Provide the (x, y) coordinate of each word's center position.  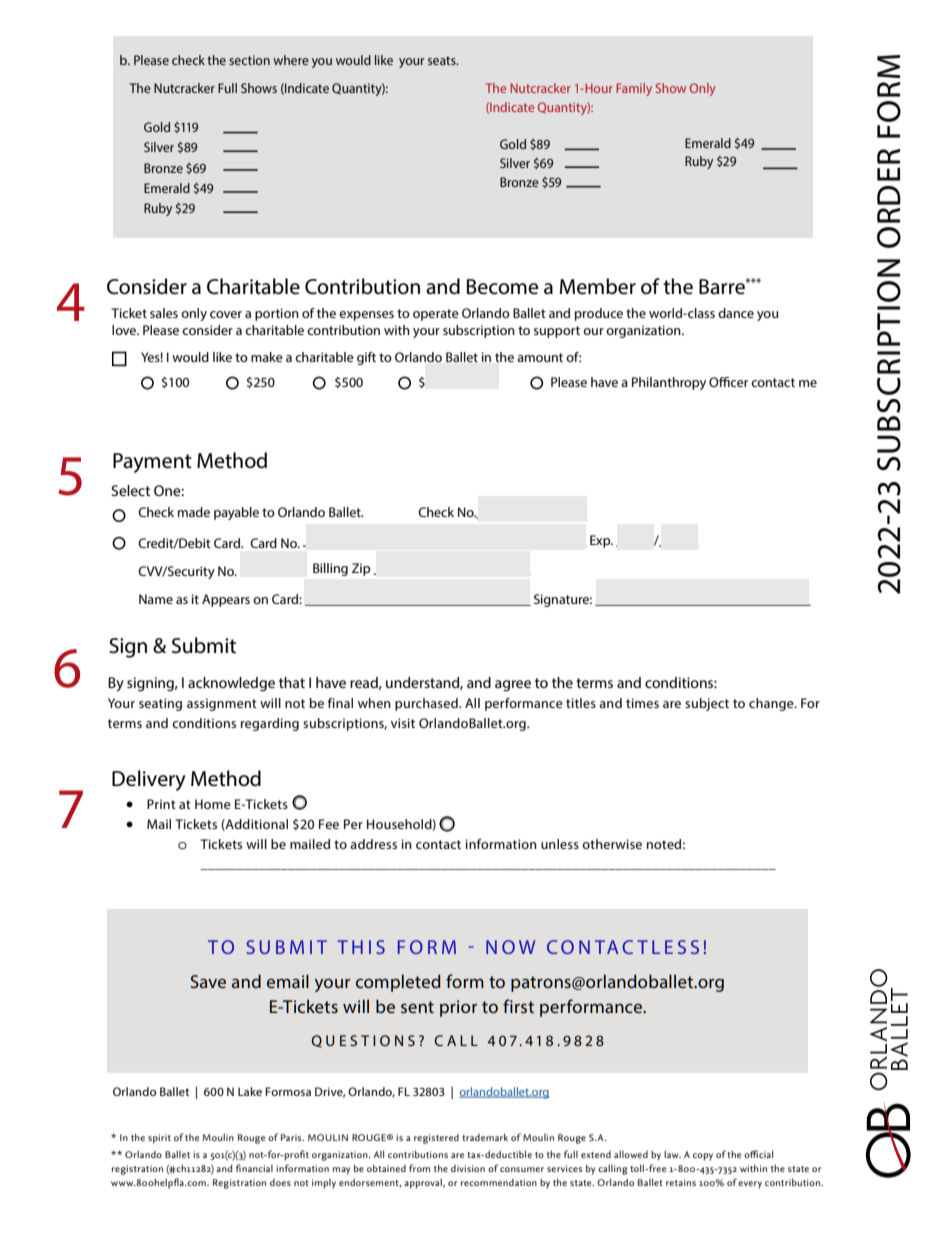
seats (443, 60)
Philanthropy (669, 383)
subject (707, 704)
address (373, 844)
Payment (152, 463)
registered (436, 1139)
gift (366, 358)
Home (213, 804)
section (249, 60)
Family (634, 89)
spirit (159, 1139)
